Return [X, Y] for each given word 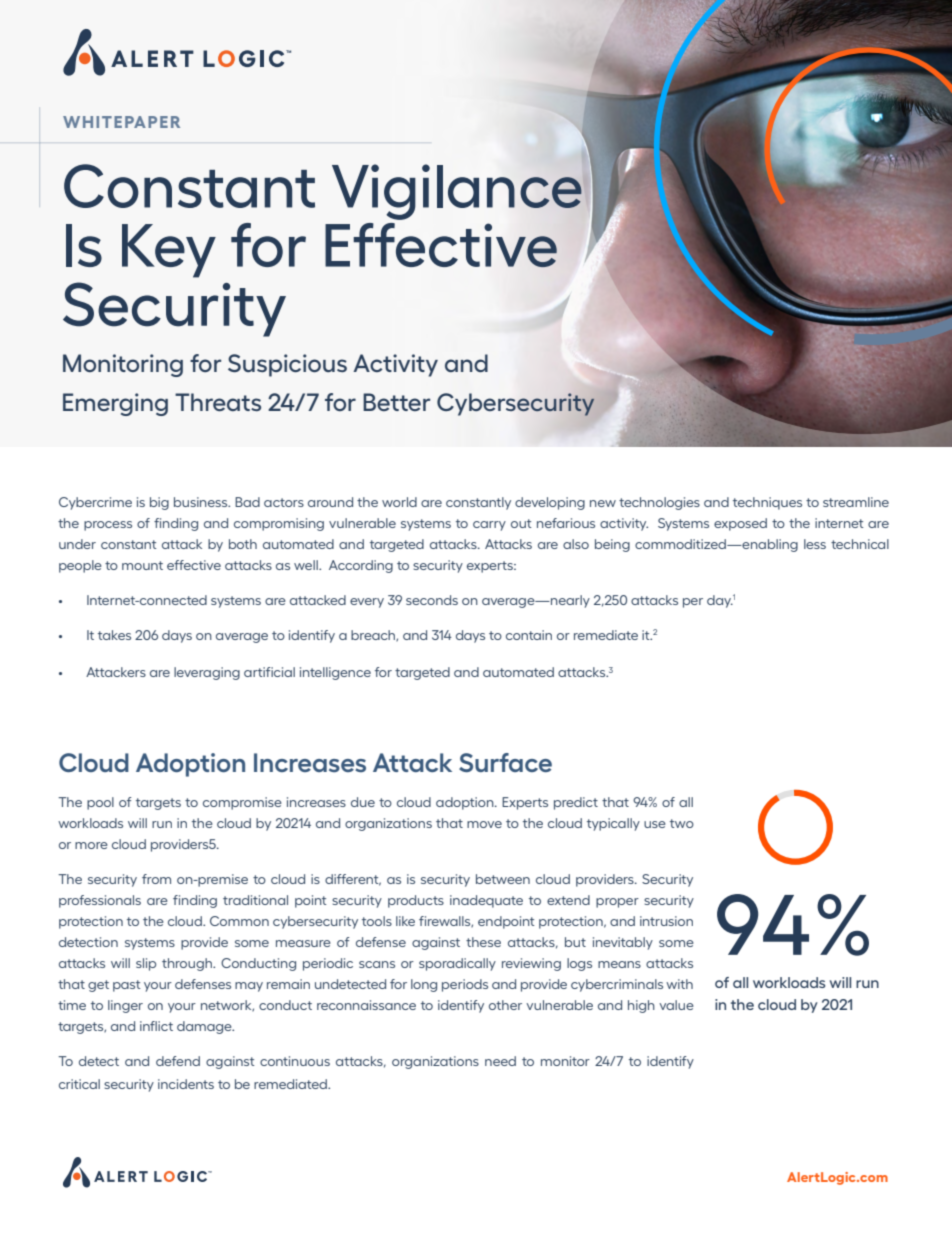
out [521, 523]
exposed [740, 524]
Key [169, 251]
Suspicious [287, 365]
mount [142, 565]
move [484, 824]
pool [100, 803]
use [655, 824]
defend [178, 1061]
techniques [767, 503]
